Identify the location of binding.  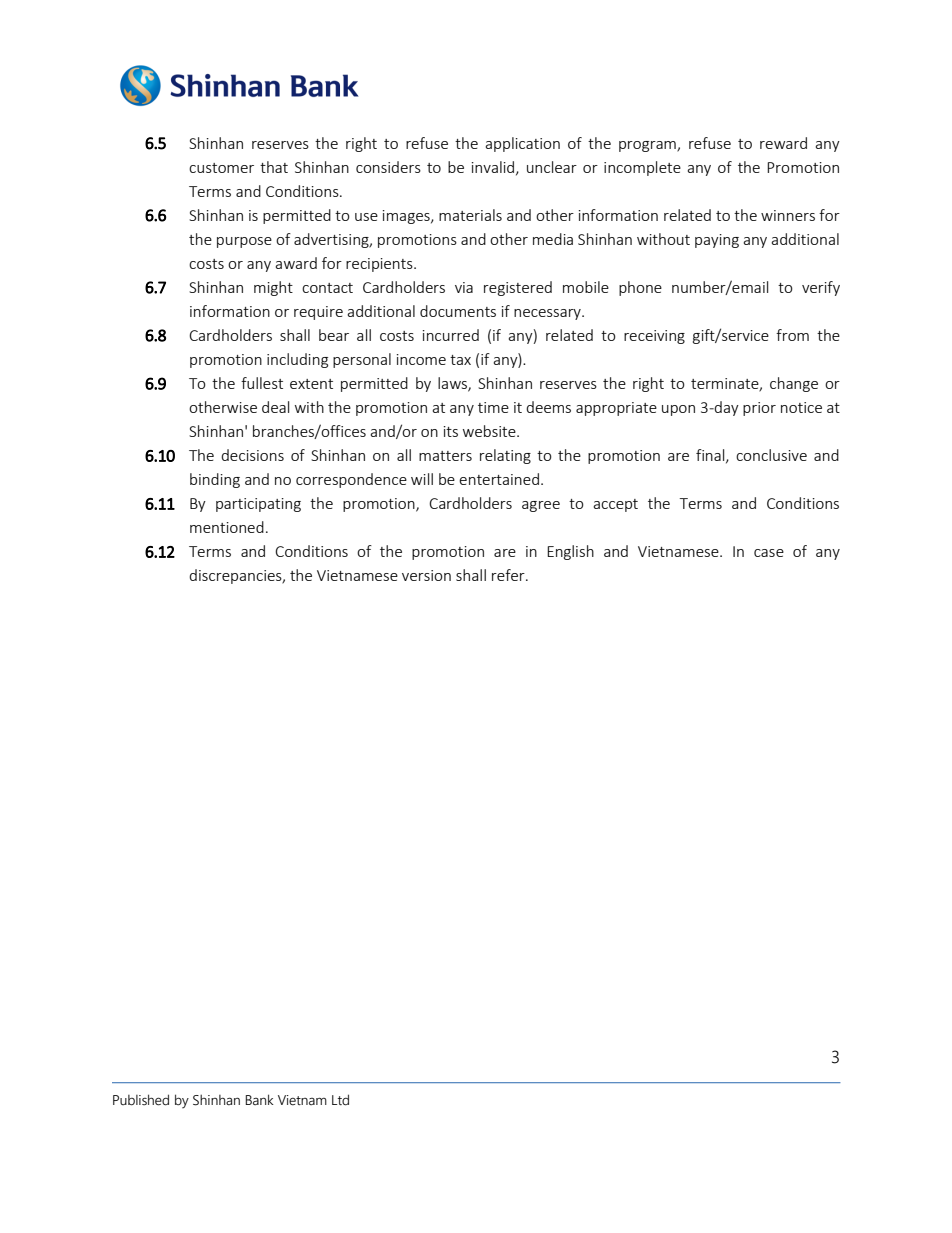
(215, 480).
